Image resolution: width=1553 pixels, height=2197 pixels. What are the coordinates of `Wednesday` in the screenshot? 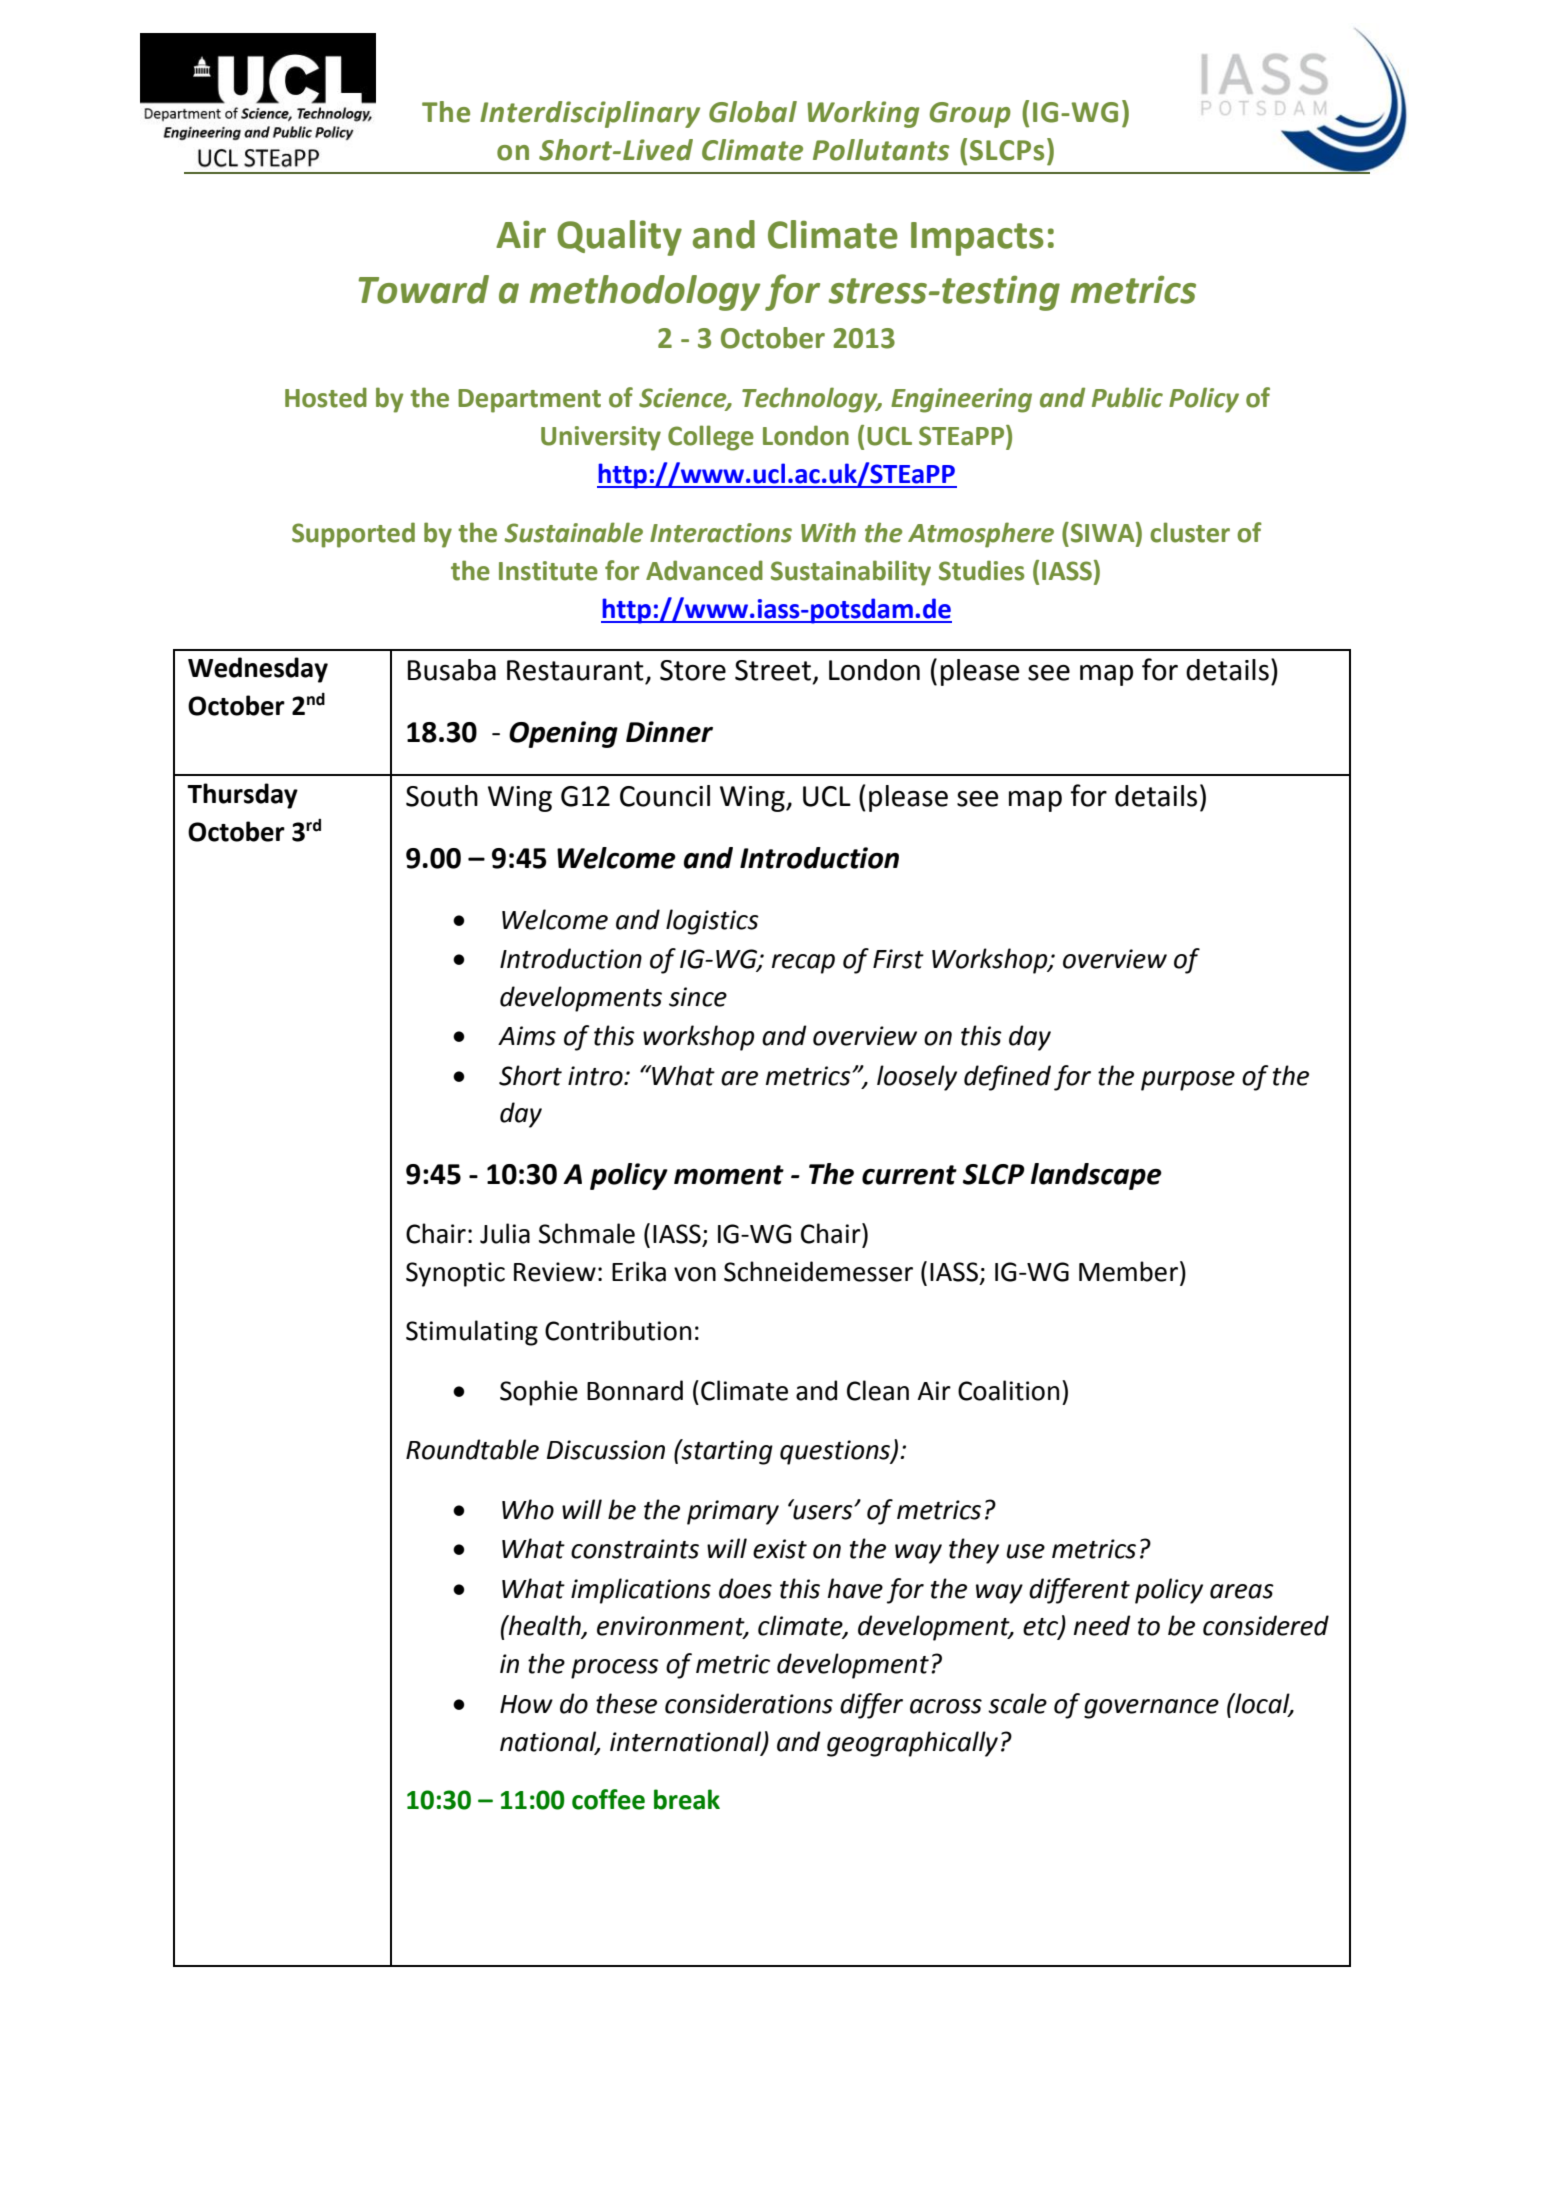 It's located at (258, 670).
